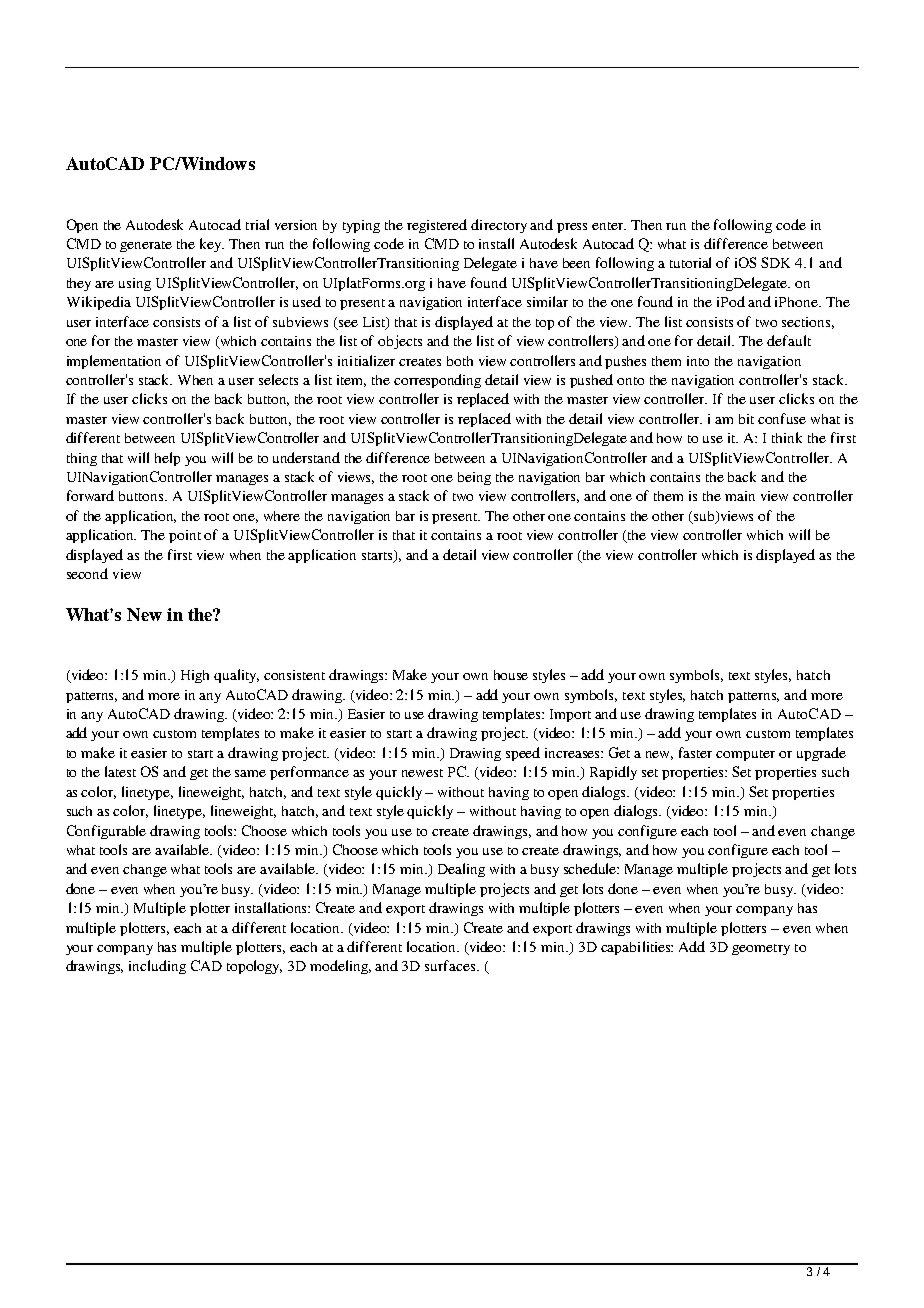 Image resolution: width=924 pixels, height=1308 pixels. I want to click on help, so click(167, 459).
